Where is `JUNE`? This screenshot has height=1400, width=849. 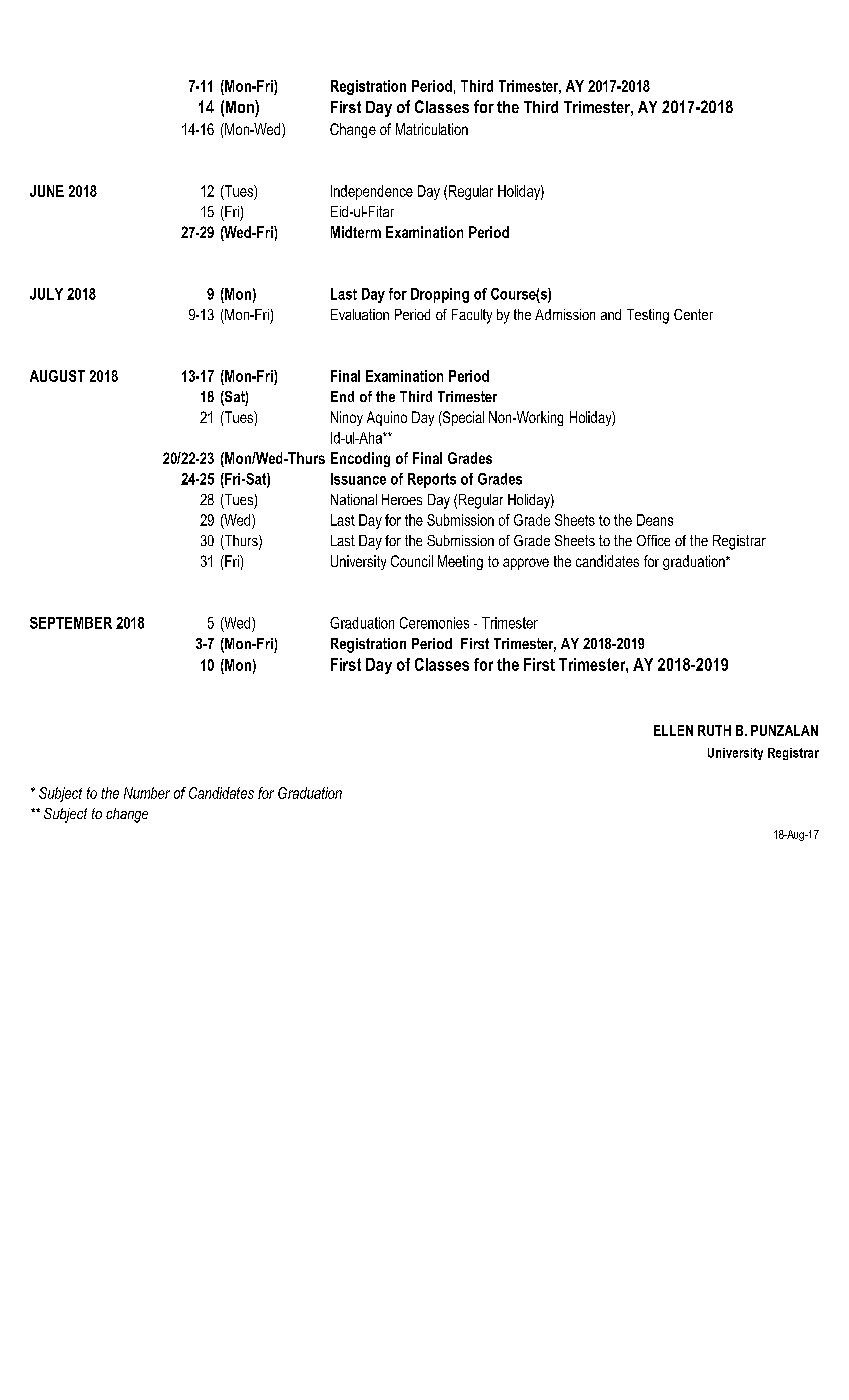
JUNE is located at coordinates (47, 191).
